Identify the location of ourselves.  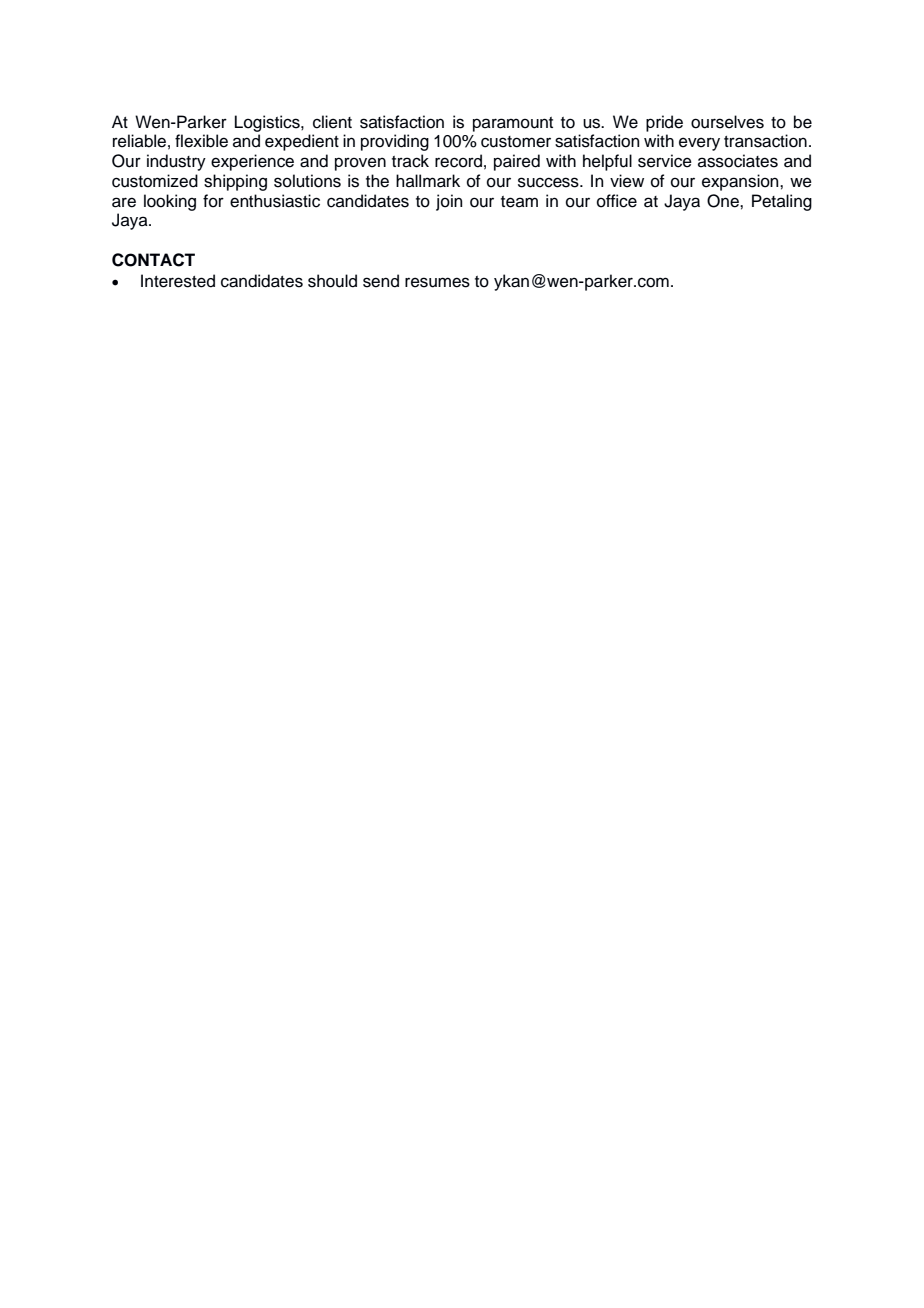
(727, 122).
